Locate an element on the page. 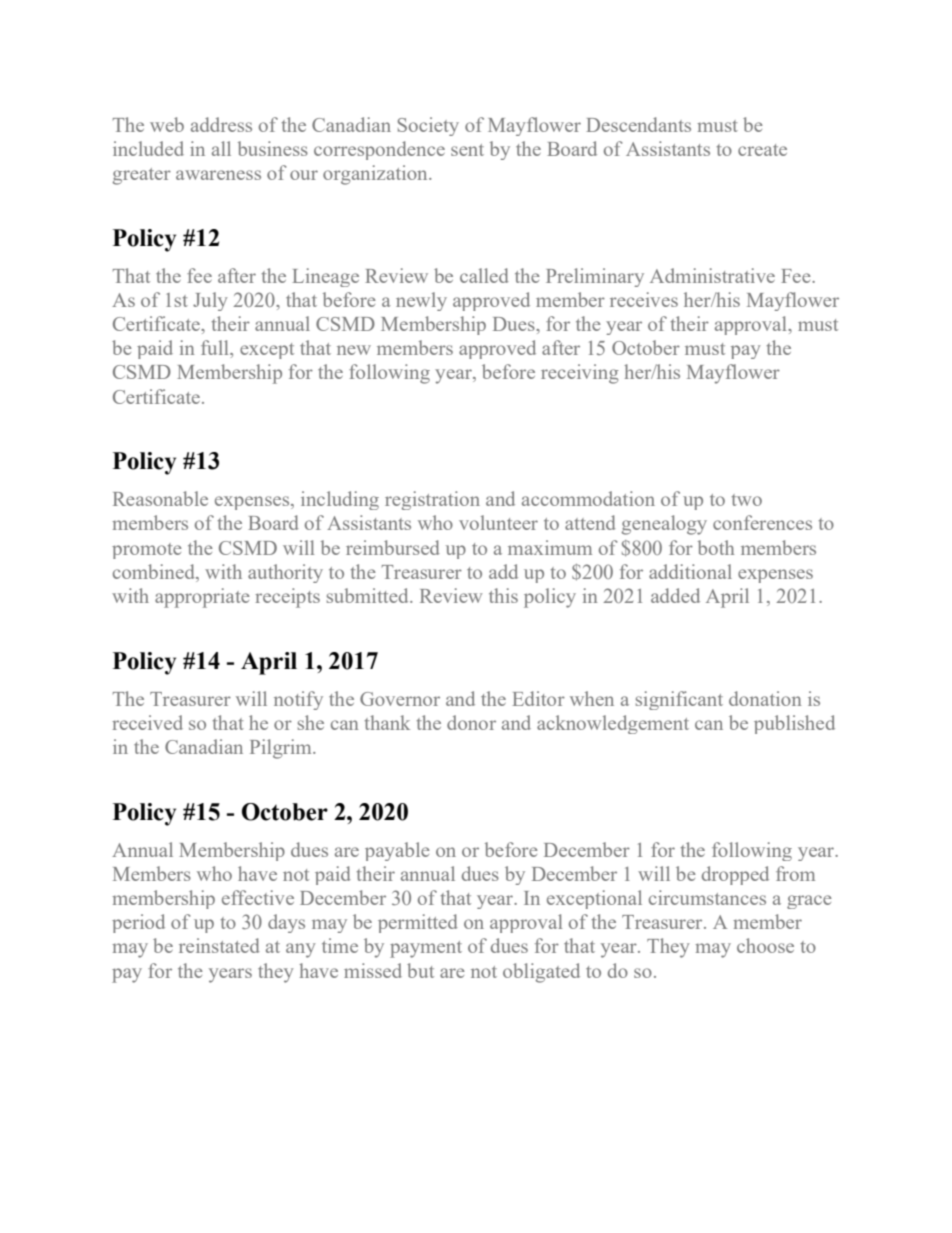  donation is located at coordinates (765, 698).
